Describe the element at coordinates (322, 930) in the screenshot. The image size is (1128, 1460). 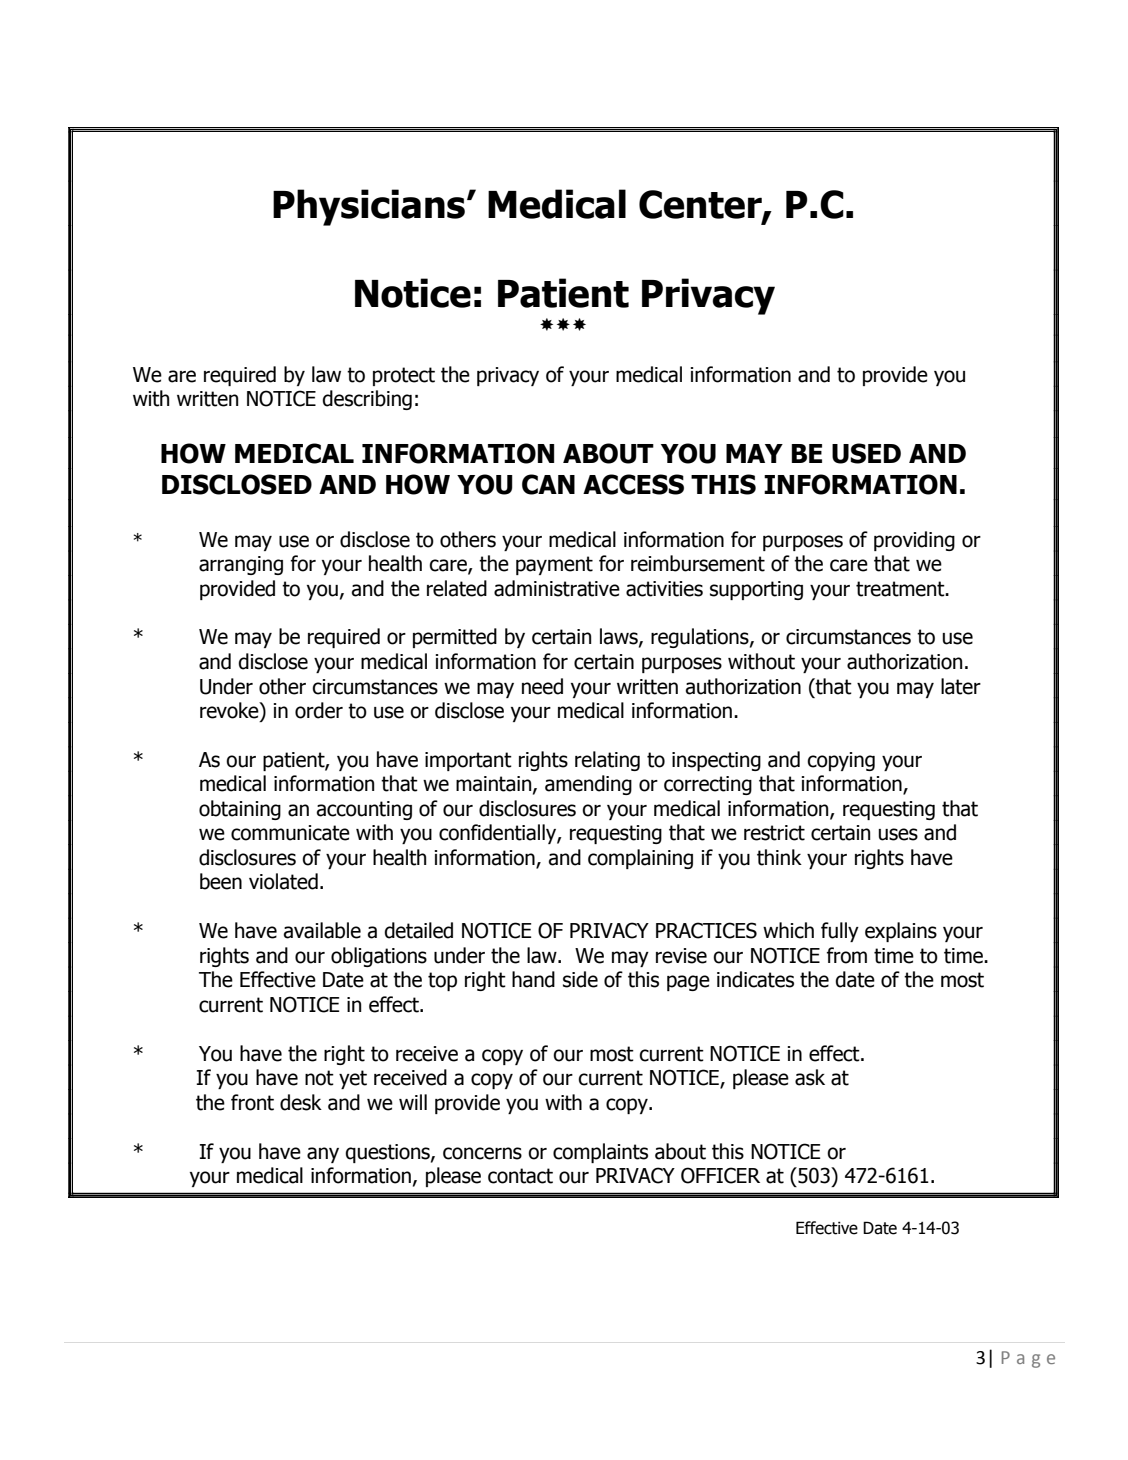
I see `available` at that location.
